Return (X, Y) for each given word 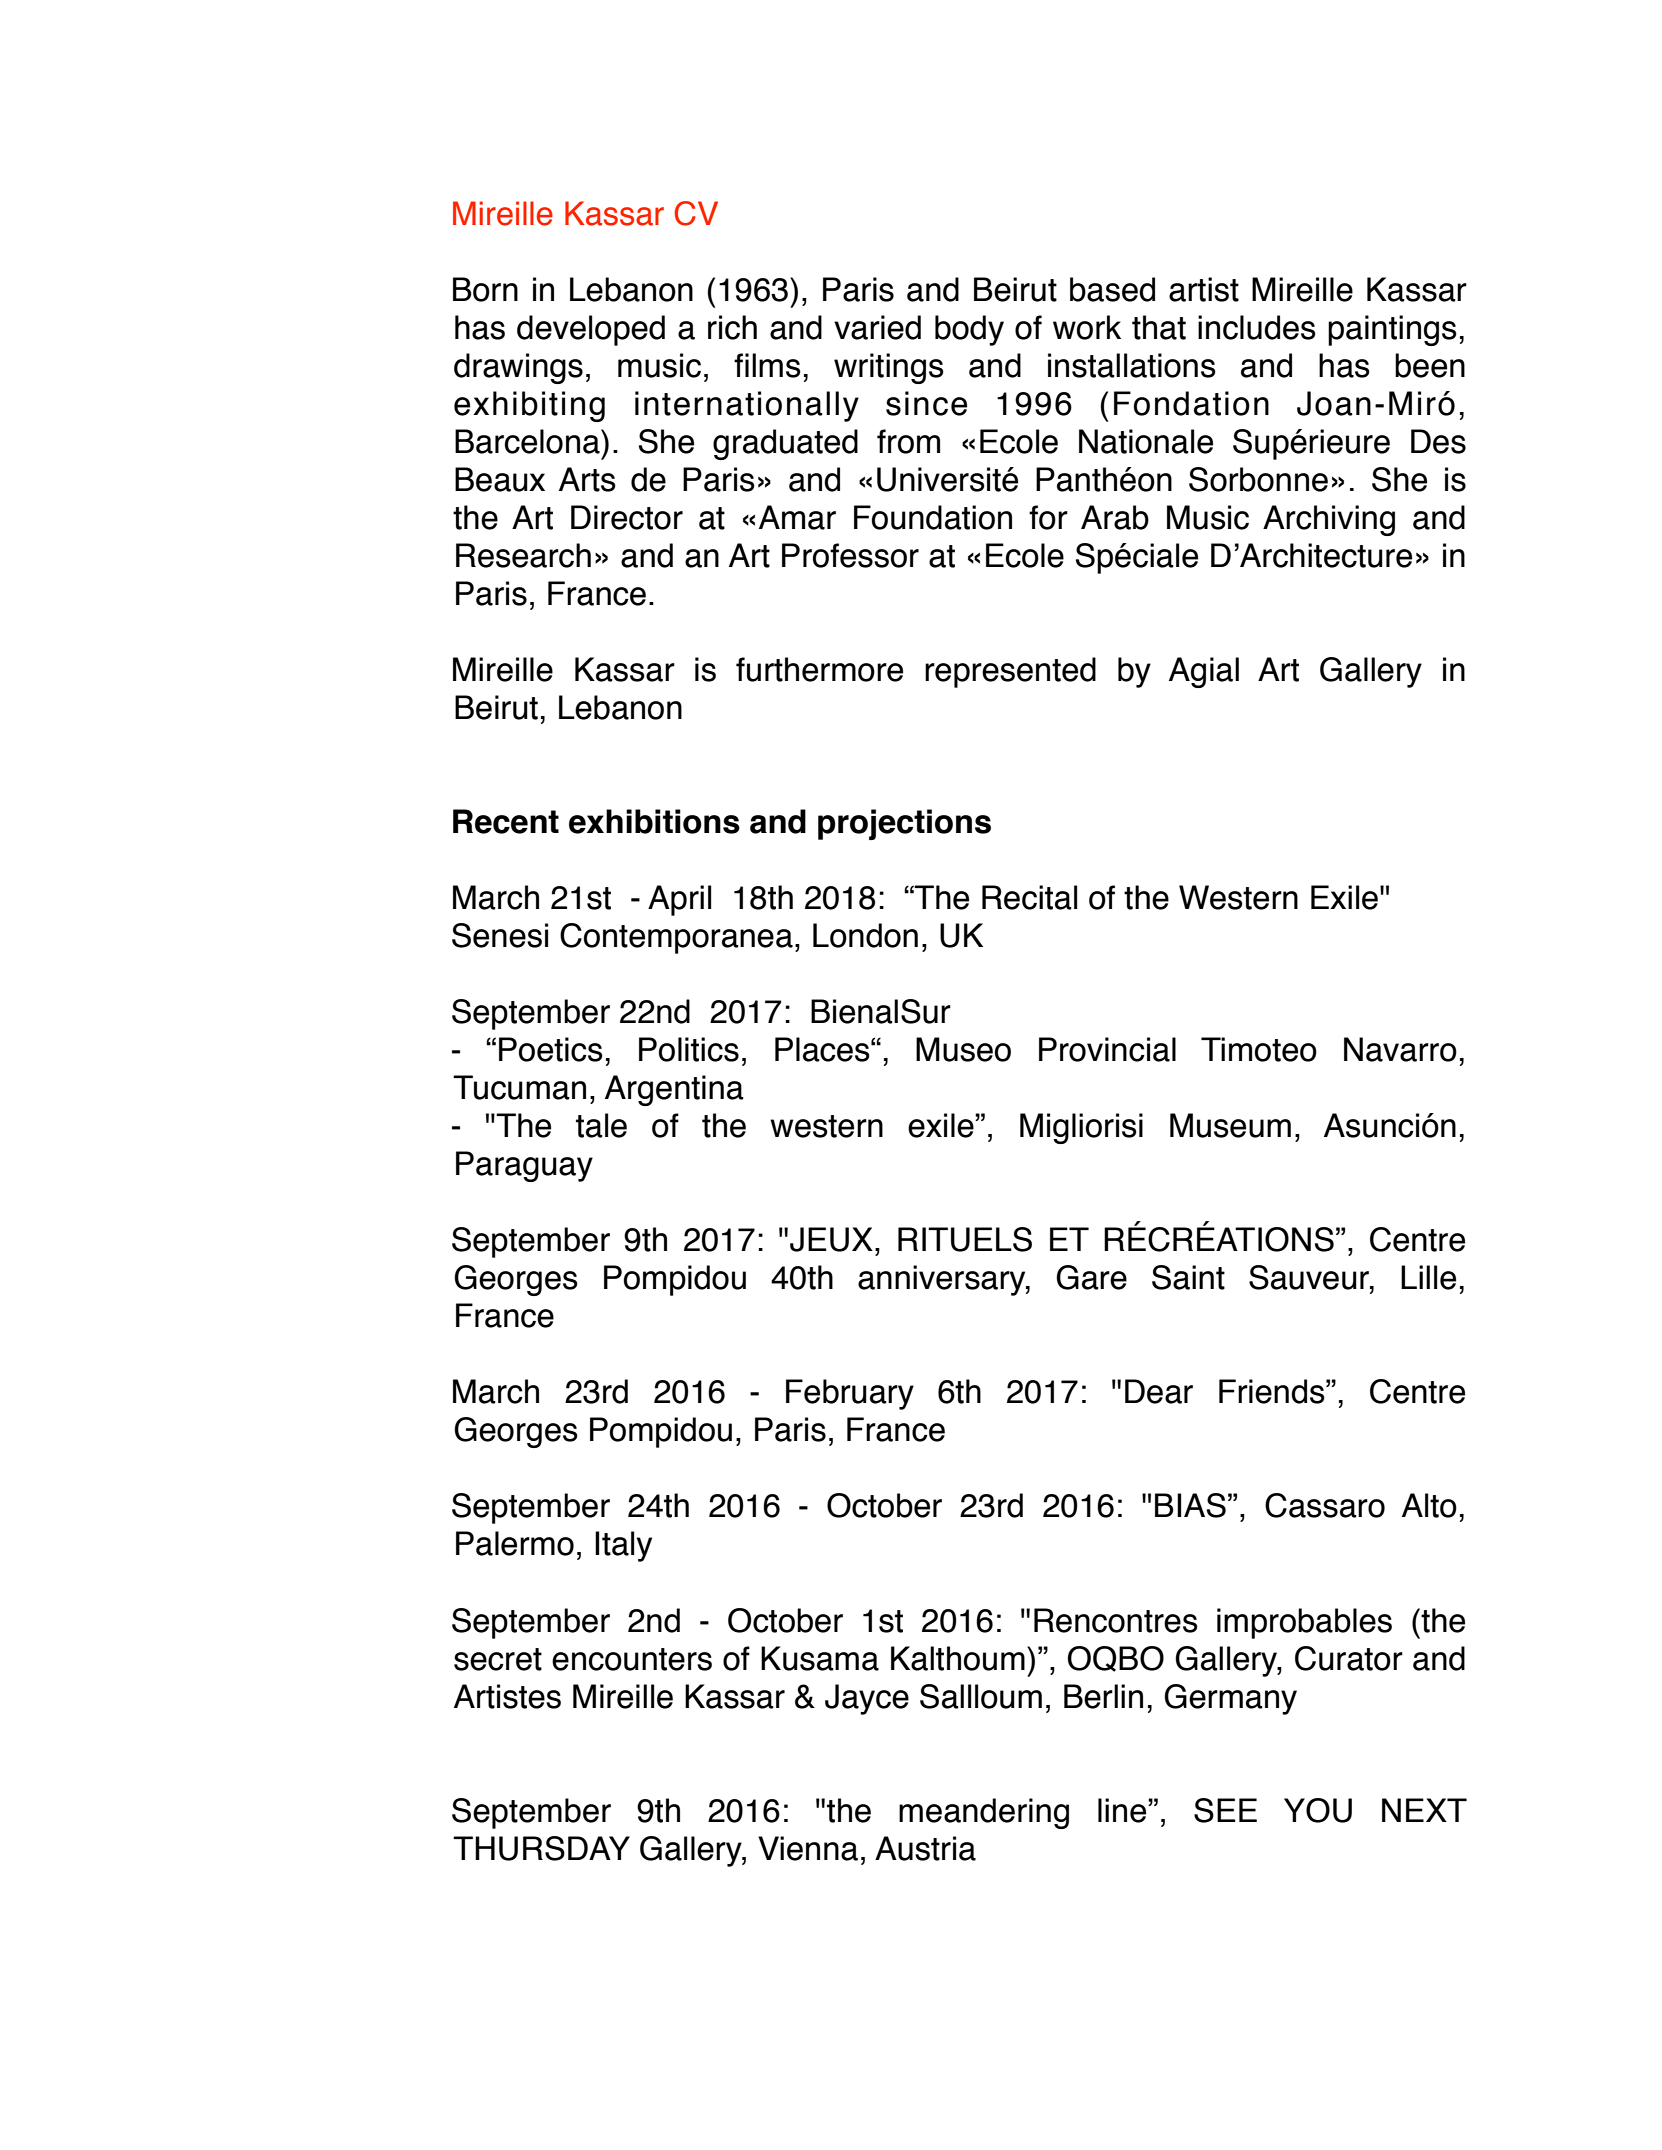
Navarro (1400, 1049)
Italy (623, 1546)
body (969, 330)
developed (591, 330)
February (850, 1394)
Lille (1428, 1277)
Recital (1029, 897)
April (679, 900)
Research (523, 555)
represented (1010, 672)
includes (1257, 327)
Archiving (1329, 520)
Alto (1429, 1505)
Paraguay (524, 1166)
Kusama (820, 1658)
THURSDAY (541, 1848)
